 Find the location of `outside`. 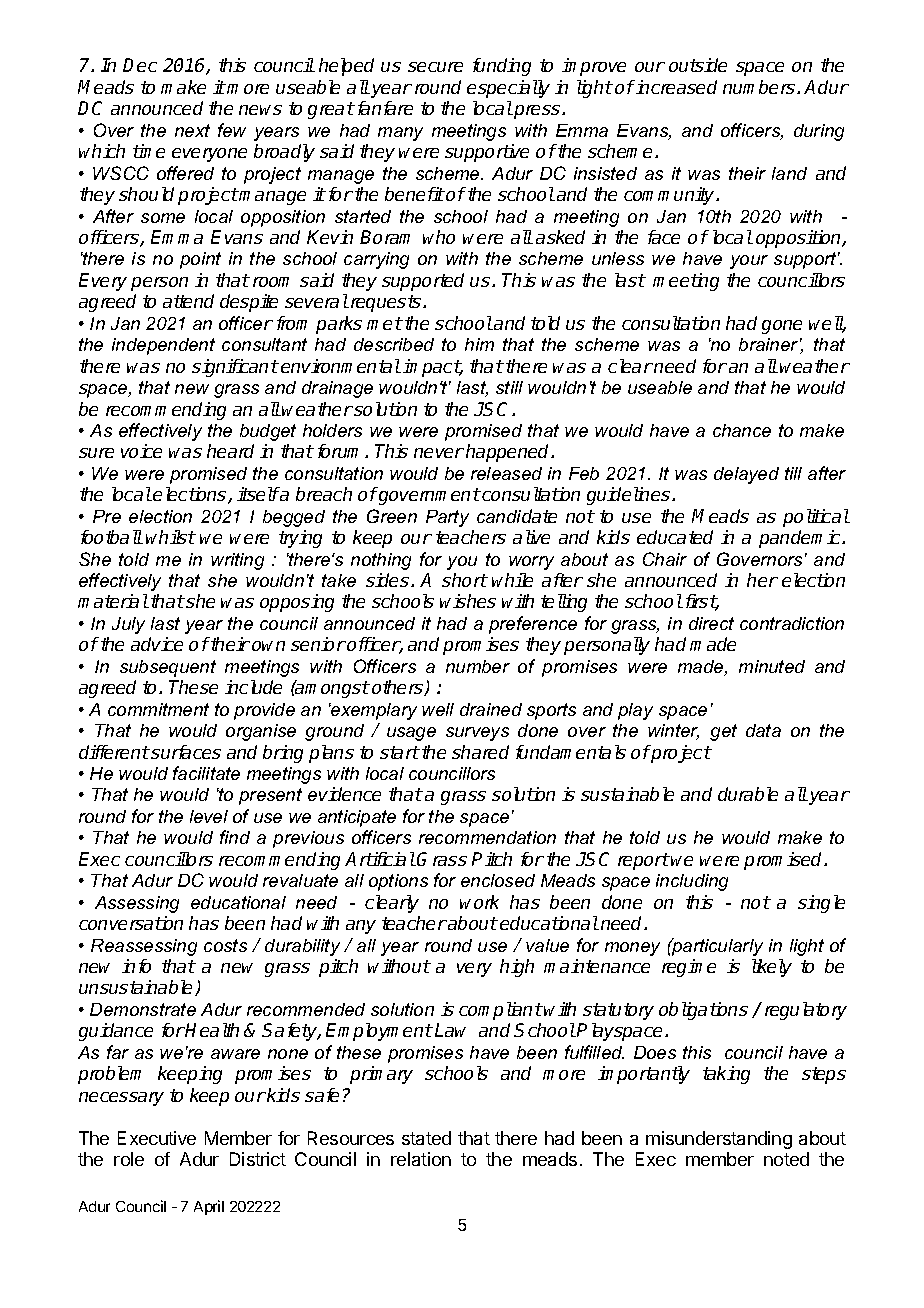

outside is located at coordinates (698, 65).
